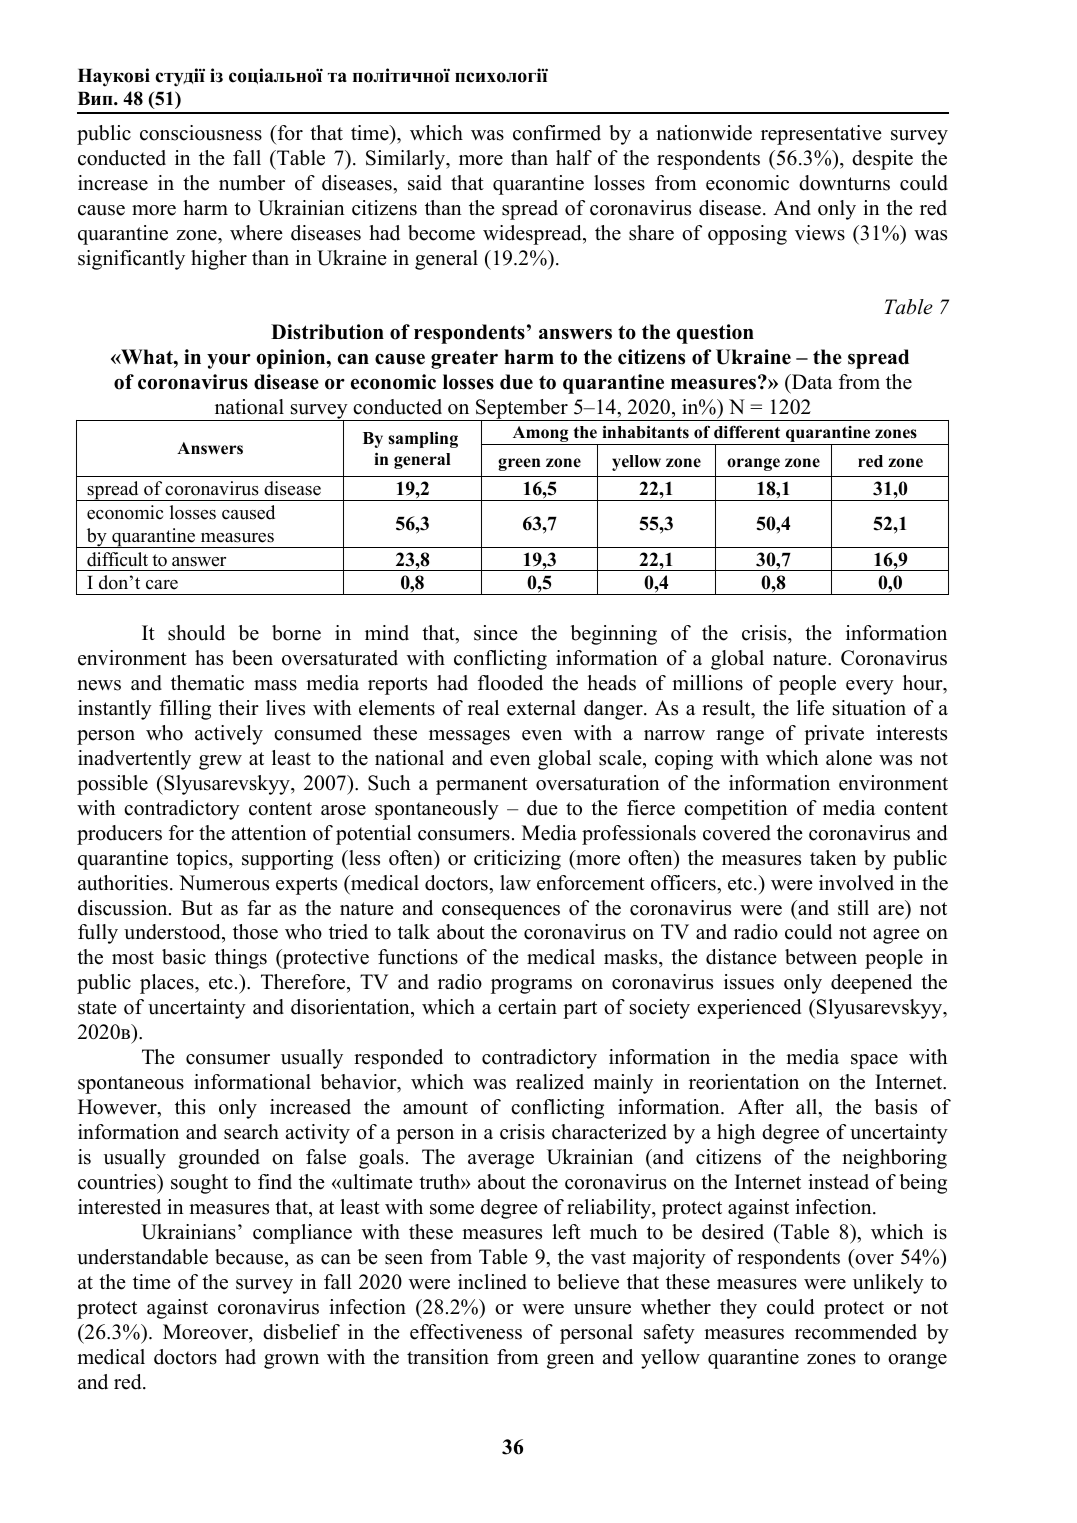 The height and width of the screenshot is (1523, 1077). What do you see at coordinates (162, 585) in the screenshot?
I see `care` at bounding box center [162, 585].
